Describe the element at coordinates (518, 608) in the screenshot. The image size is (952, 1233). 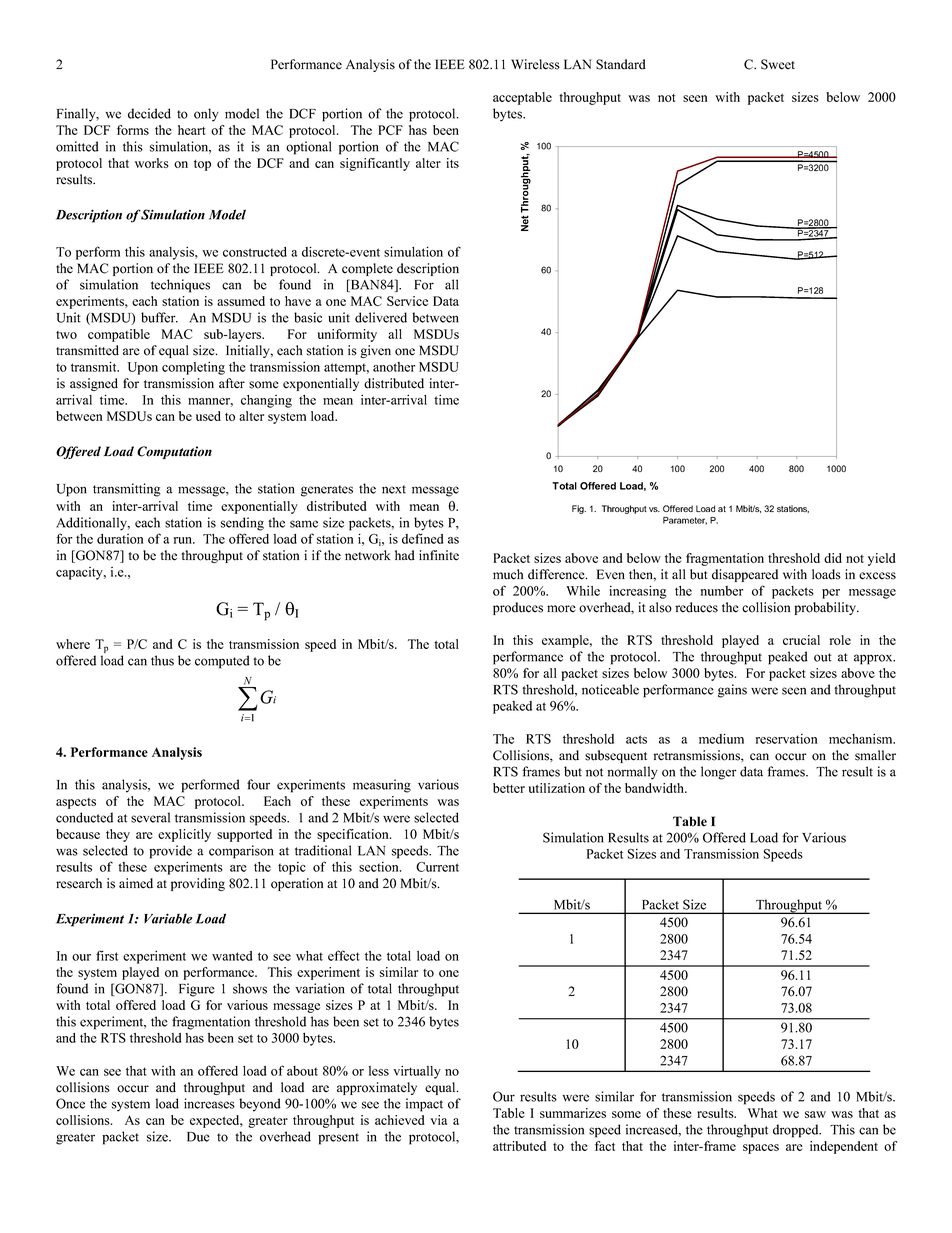
I see `produces` at that location.
